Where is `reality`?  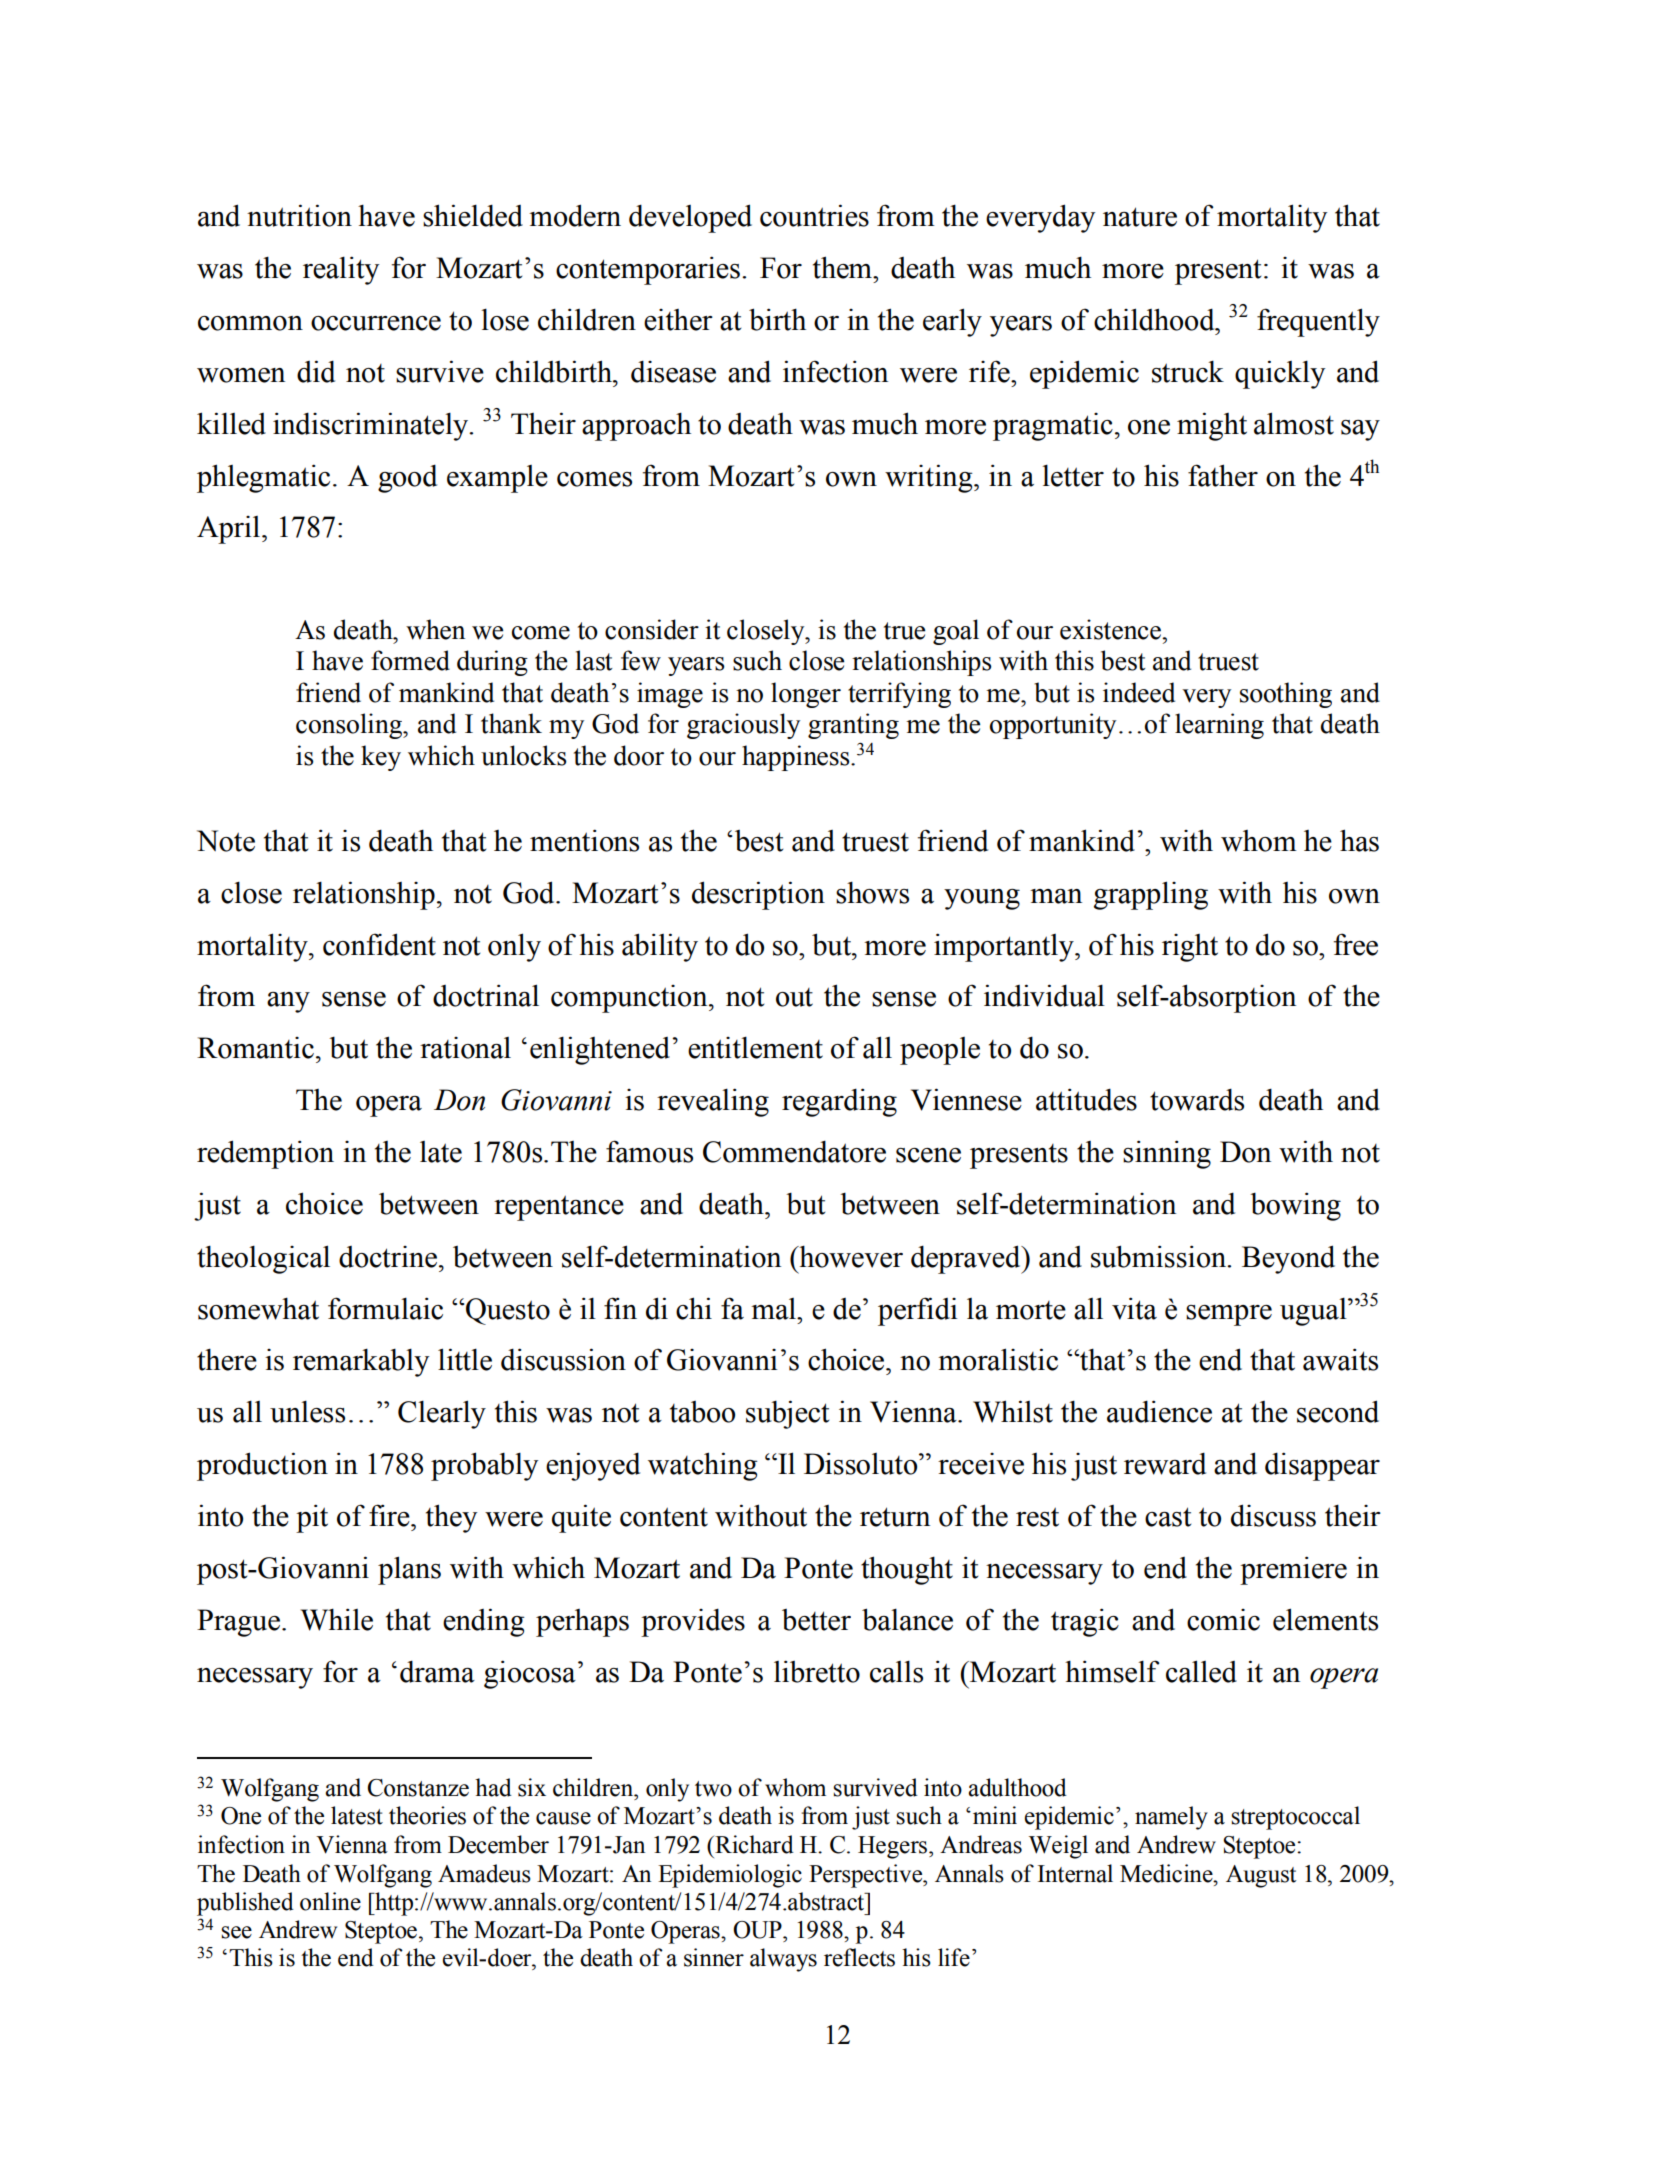
reality is located at coordinates (341, 270).
